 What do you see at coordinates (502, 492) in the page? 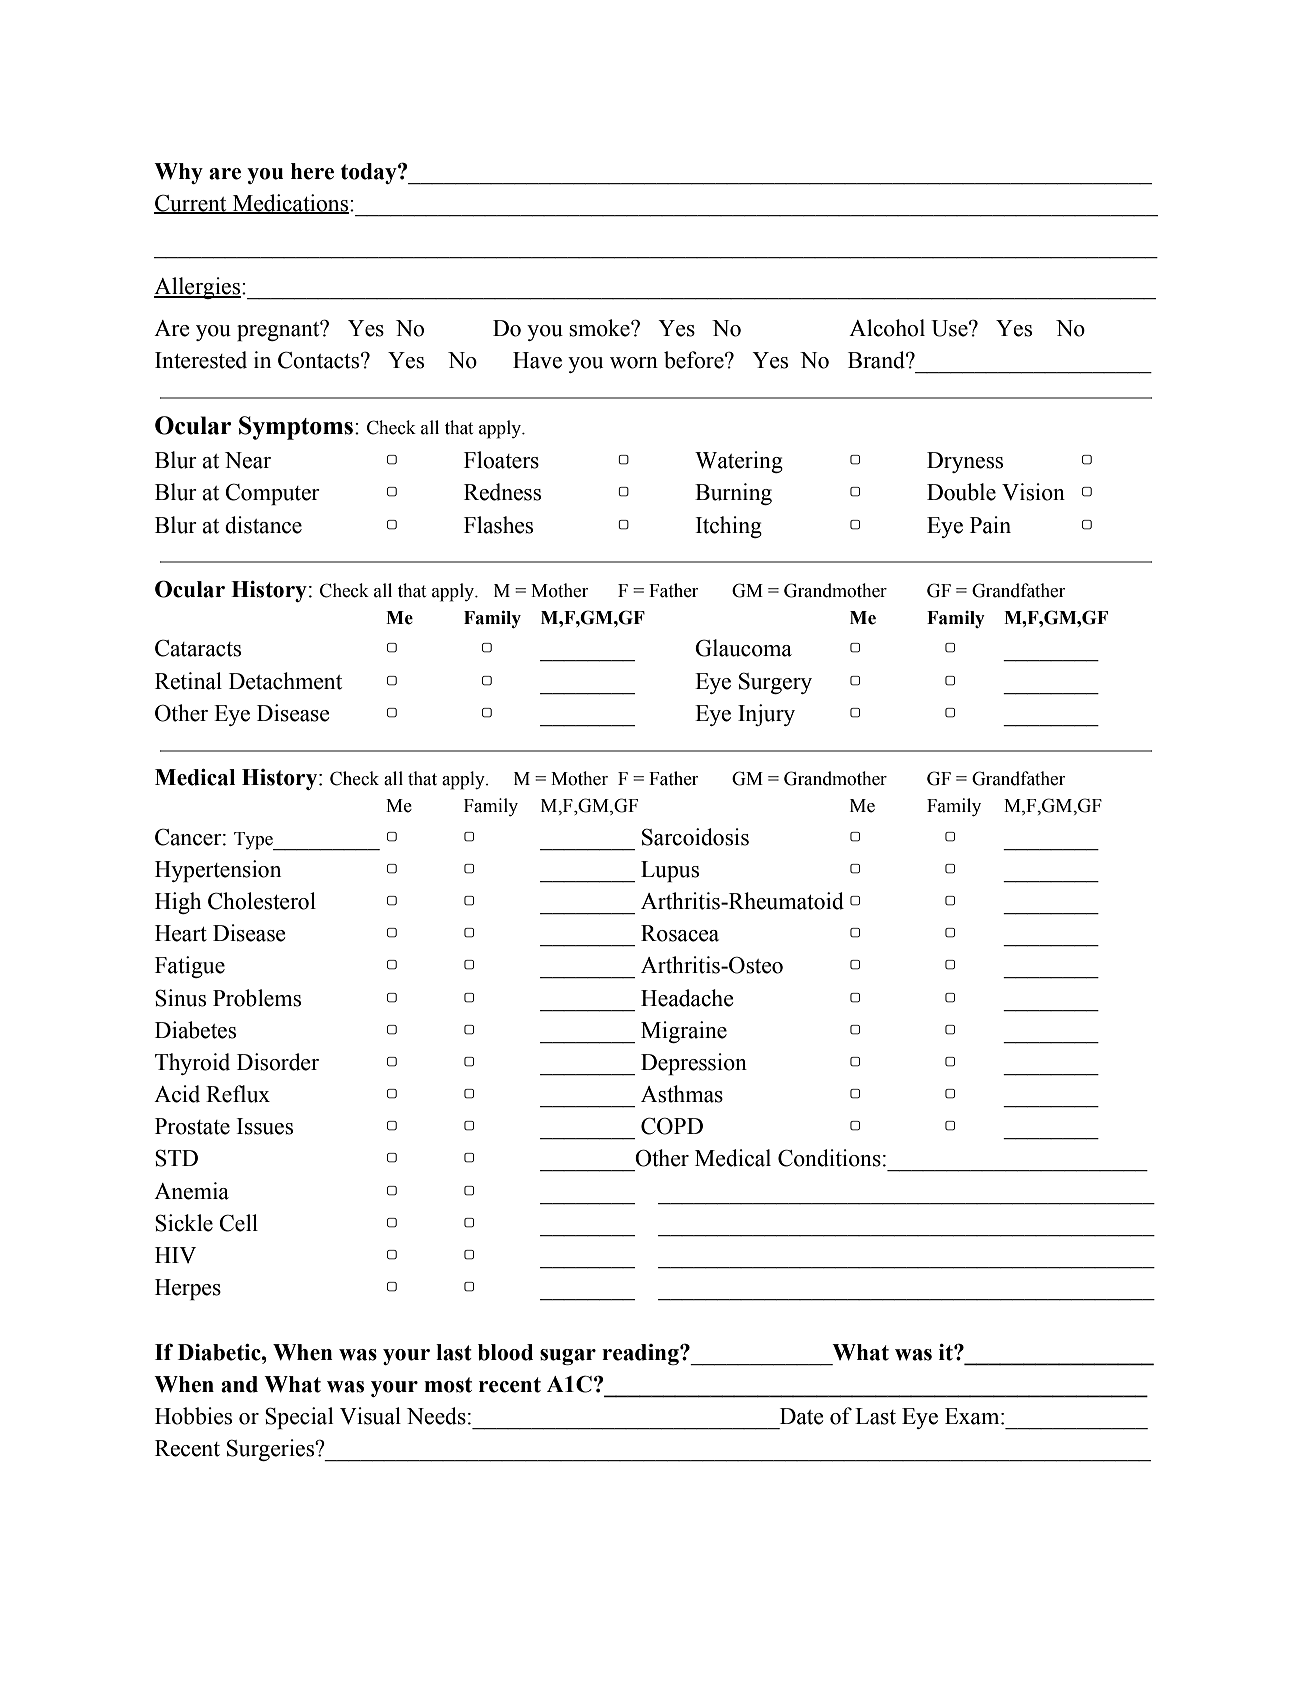
I see `Redness` at bounding box center [502, 492].
